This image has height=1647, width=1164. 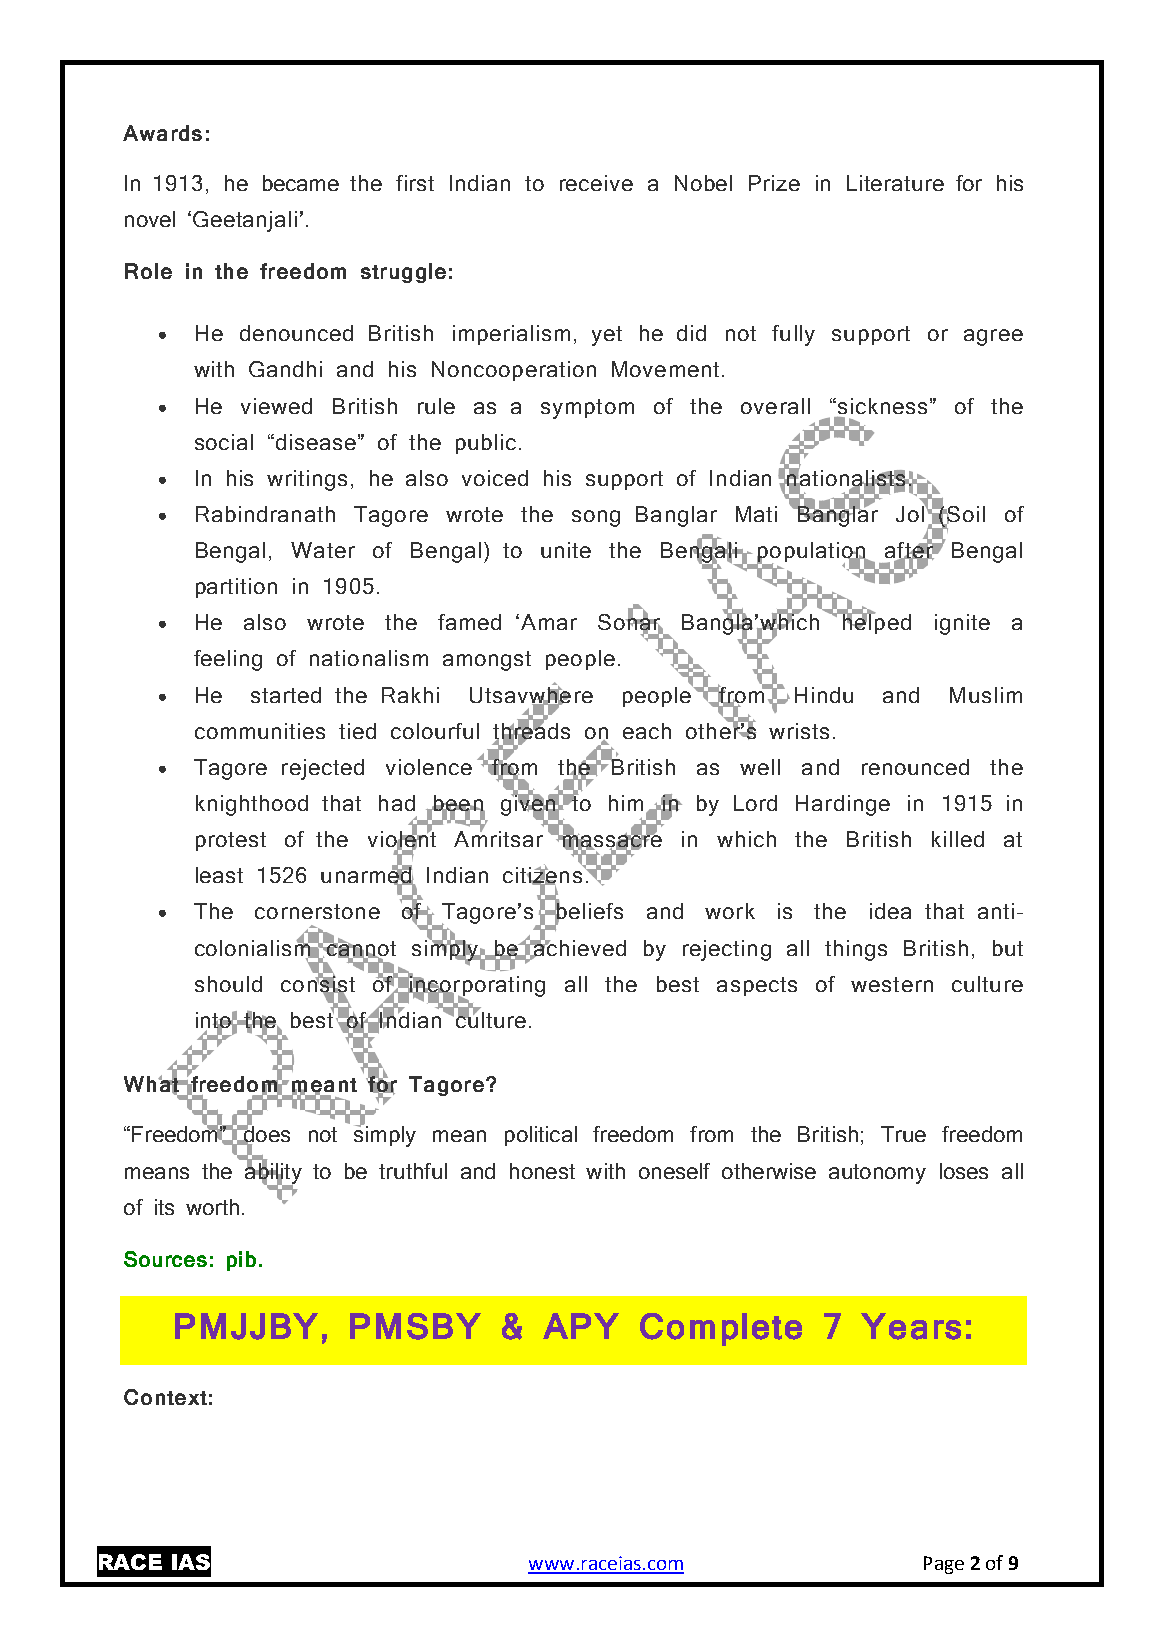 What do you see at coordinates (231, 841) in the image?
I see `protest` at bounding box center [231, 841].
